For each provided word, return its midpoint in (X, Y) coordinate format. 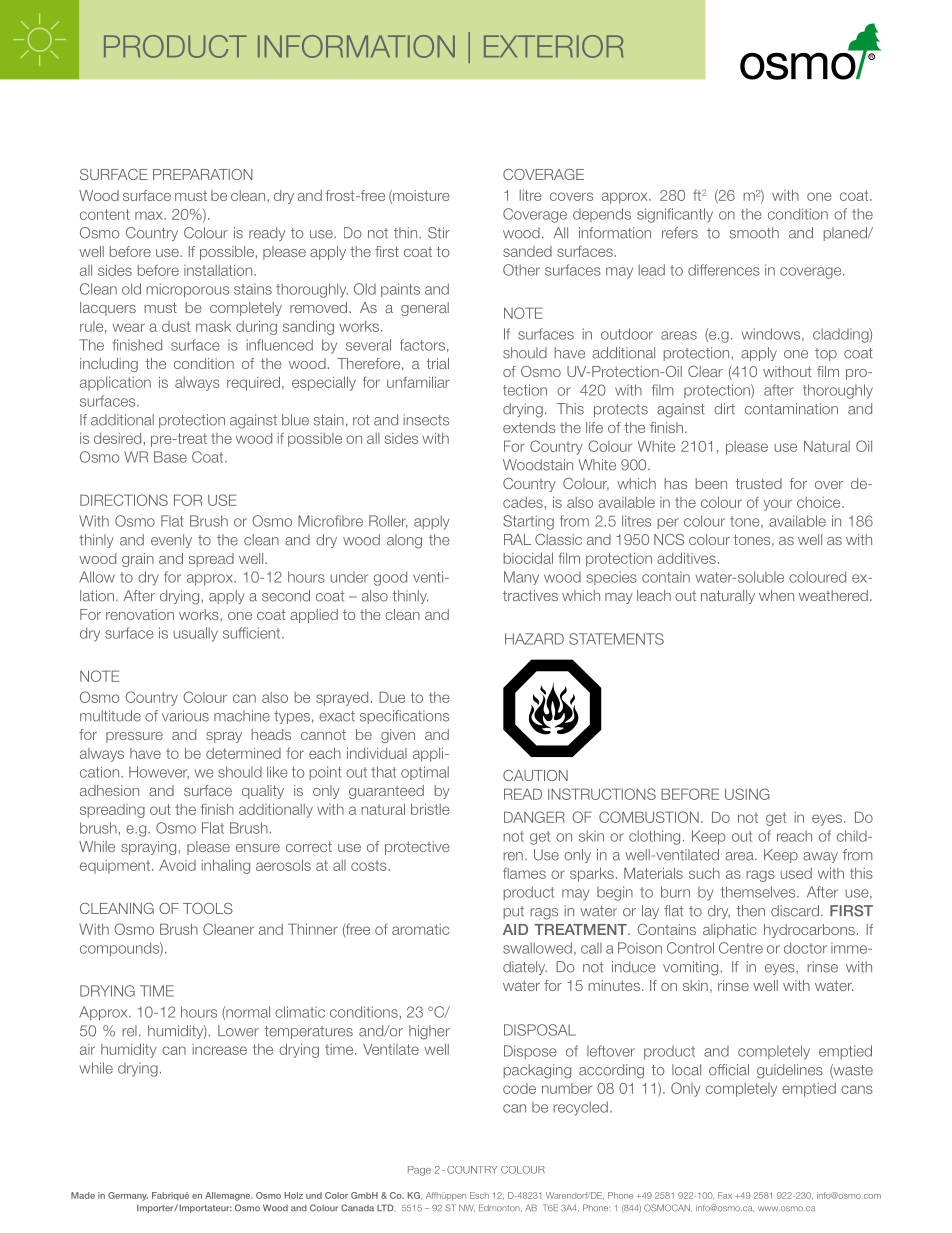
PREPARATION (203, 174)
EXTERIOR (554, 46)
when (776, 595)
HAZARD (534, 639)
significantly (675, 215)
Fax (725, 1195)
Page (419, 1171)
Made (83, 1195)
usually (195, 634)
